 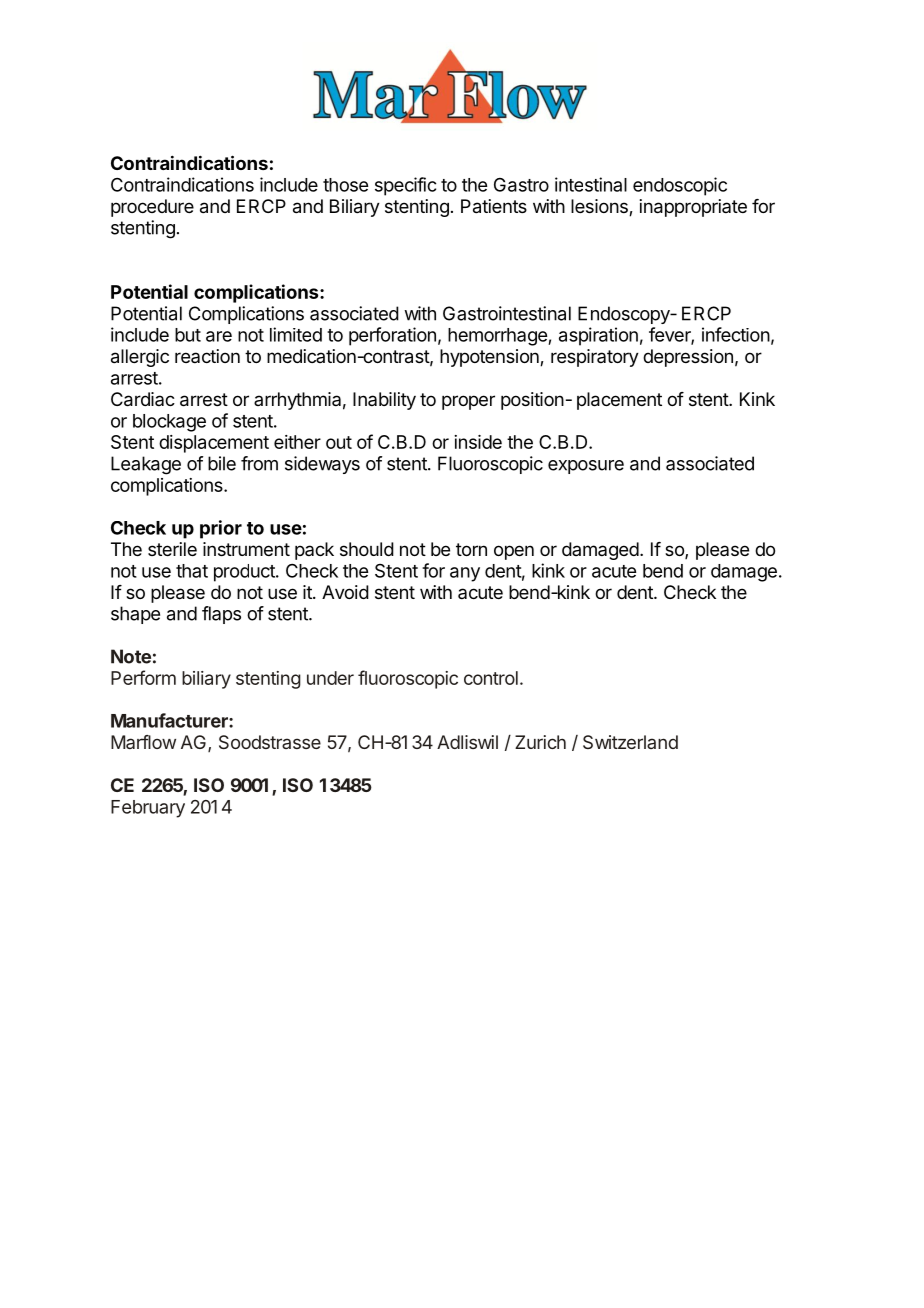 I want to click on torn, so click(x=471, y=549).
